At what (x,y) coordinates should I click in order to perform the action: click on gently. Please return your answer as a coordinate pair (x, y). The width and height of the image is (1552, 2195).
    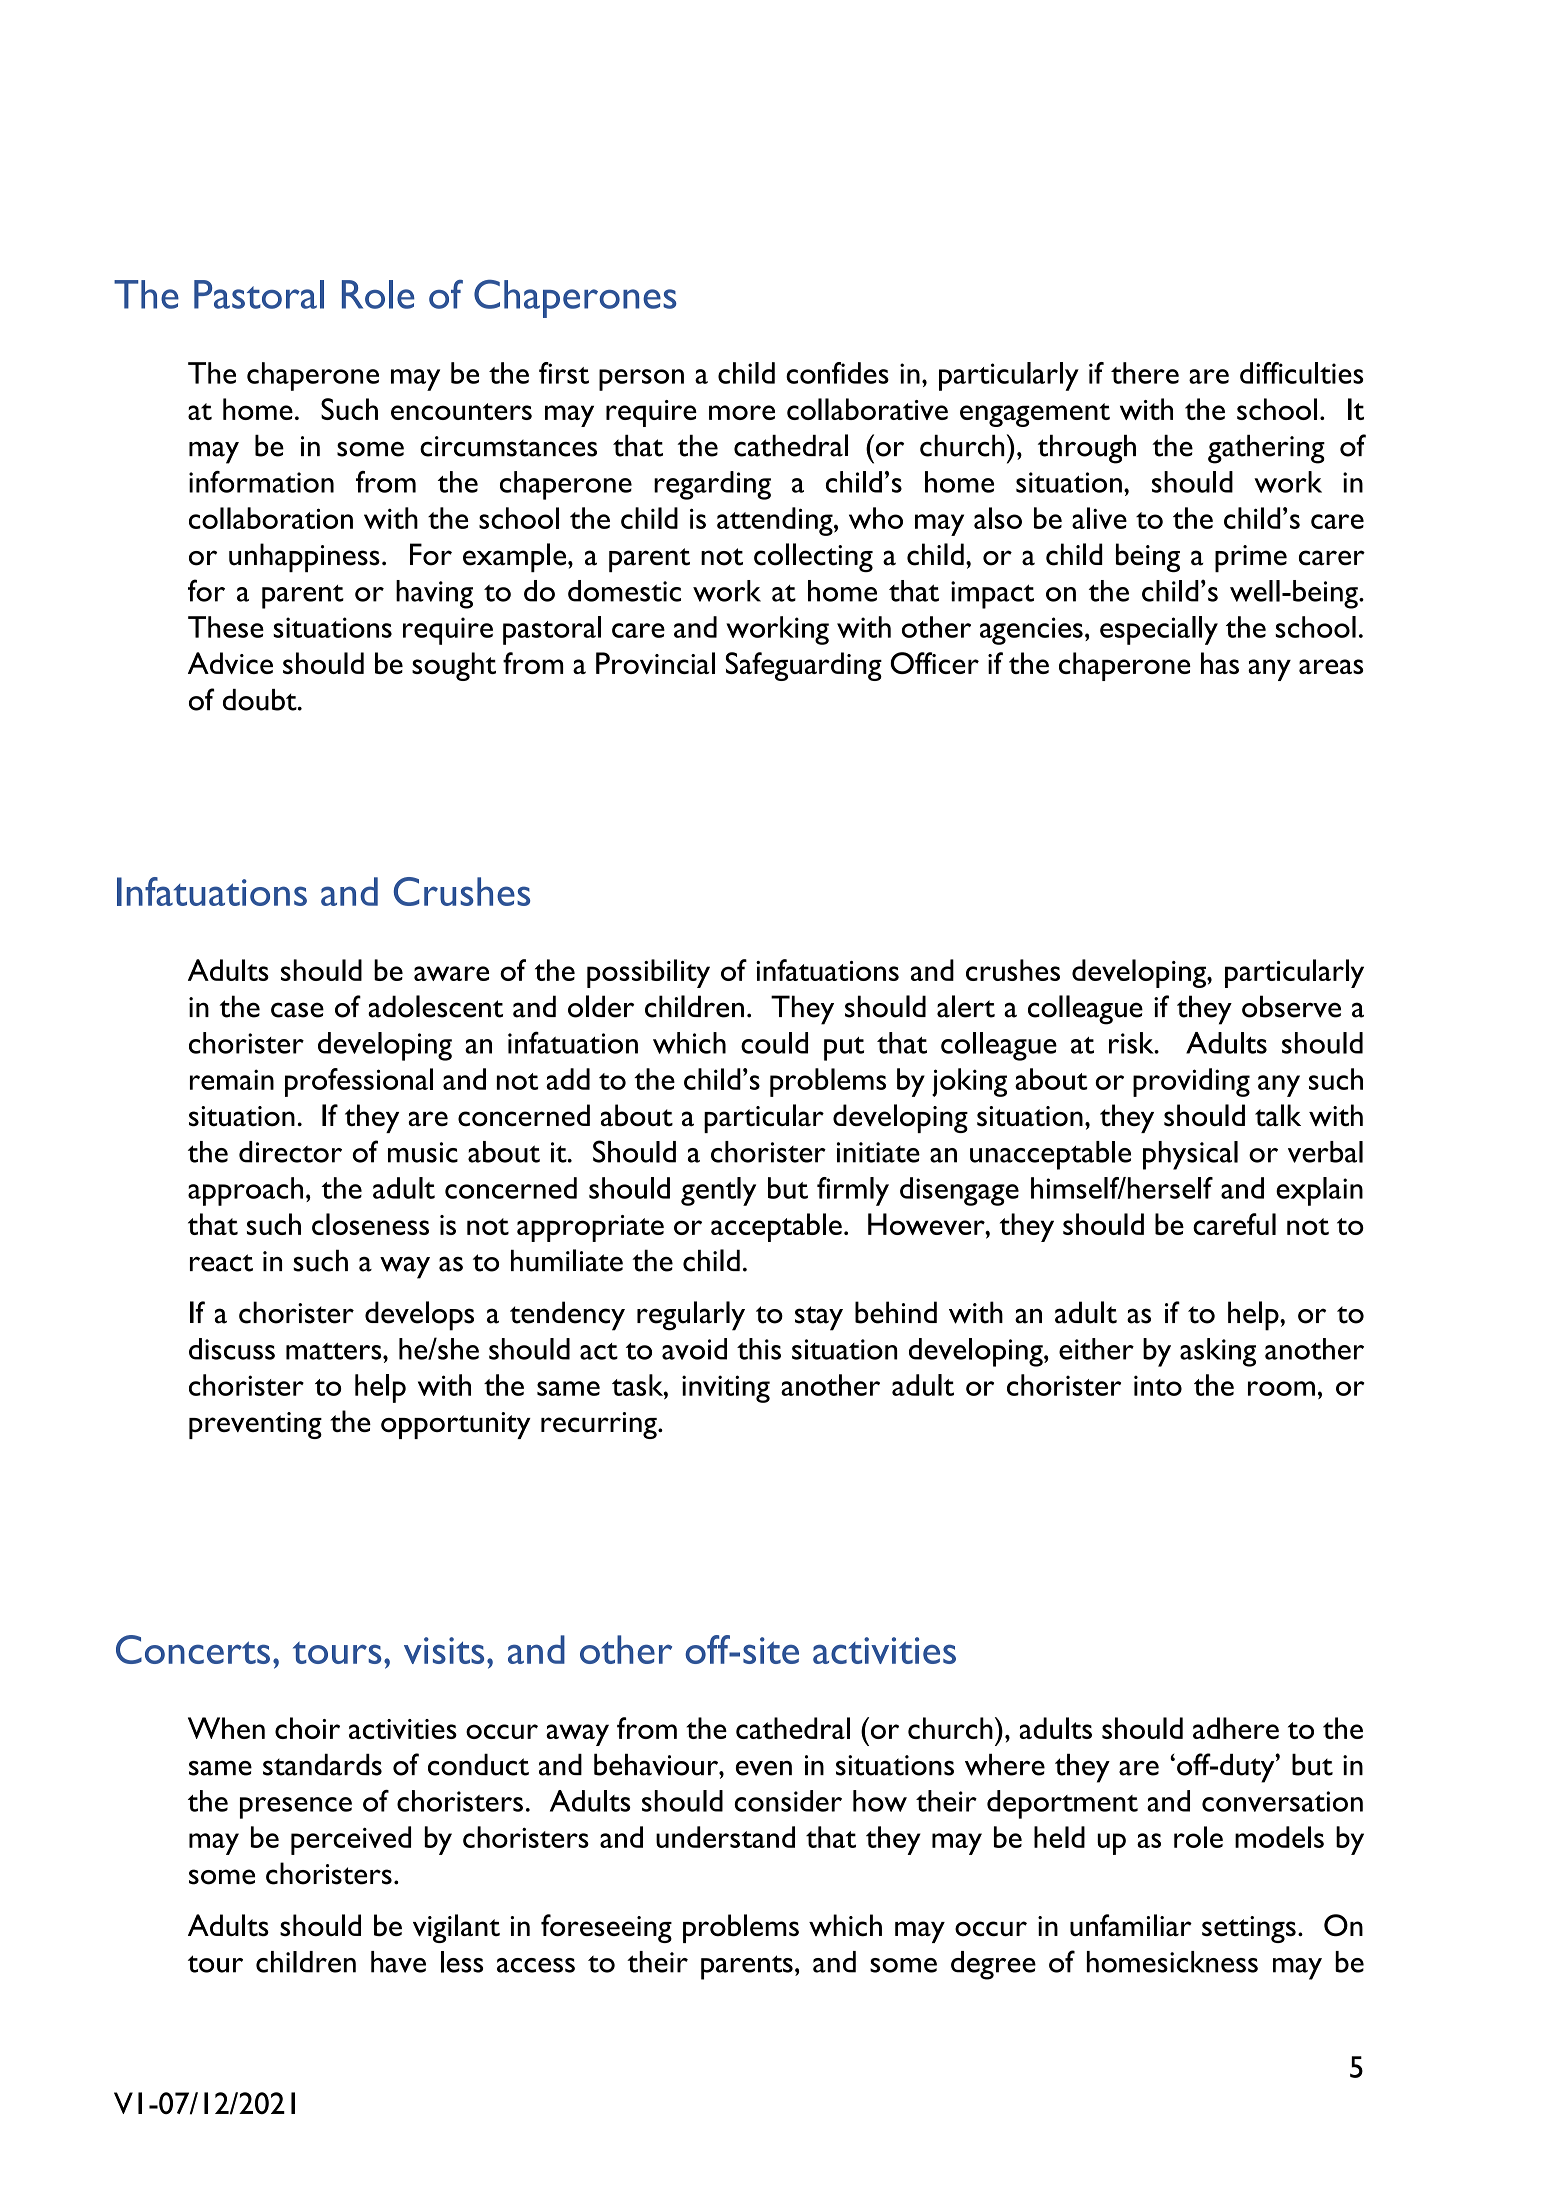
    Looking at the image, I should click on (718, 1191).
